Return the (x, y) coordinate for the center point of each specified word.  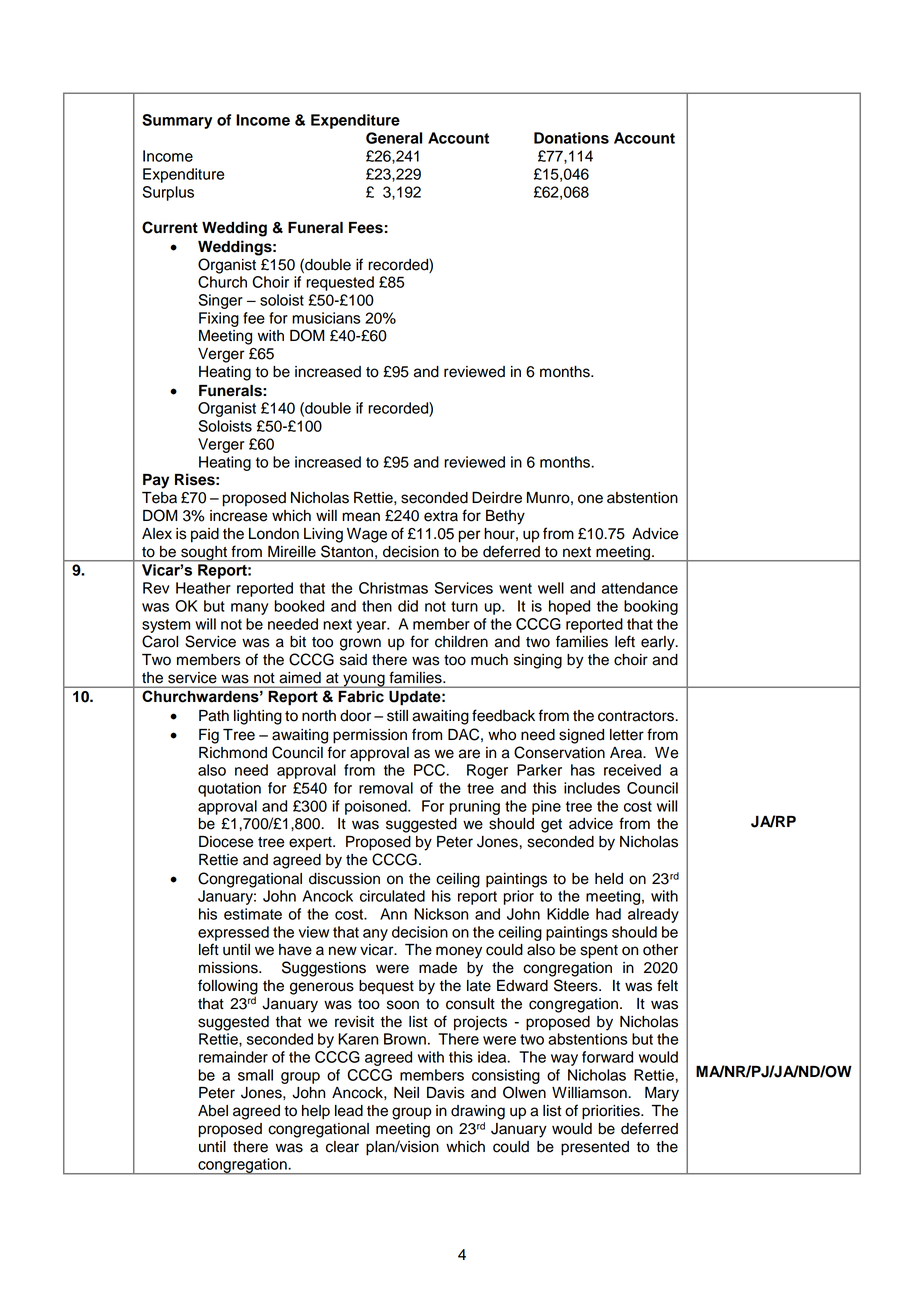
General (394, 138)
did (408, 606)
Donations (571, 138)
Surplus (168, 193)
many (250, 609)
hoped (569, 607)
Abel (213, 1111)
